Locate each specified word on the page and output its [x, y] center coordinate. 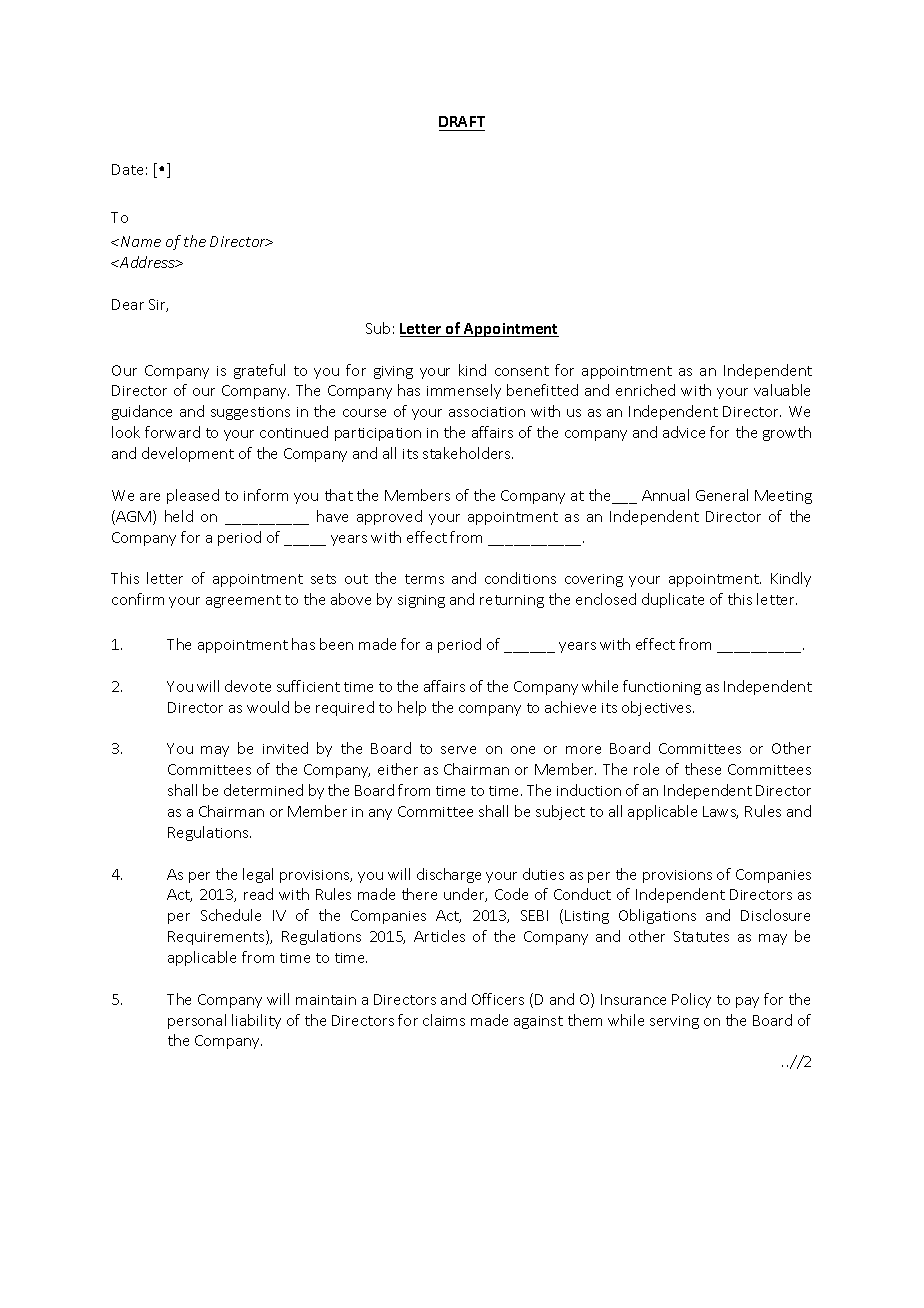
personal [197, 1021]
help [412, 708]
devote [248, 686]
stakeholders [468, 453]
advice [684, 432]
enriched [645, 390]
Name [141, 241]
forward [172, 432]
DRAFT [462, 121]
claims [444, 1020]
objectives [658, 708]
